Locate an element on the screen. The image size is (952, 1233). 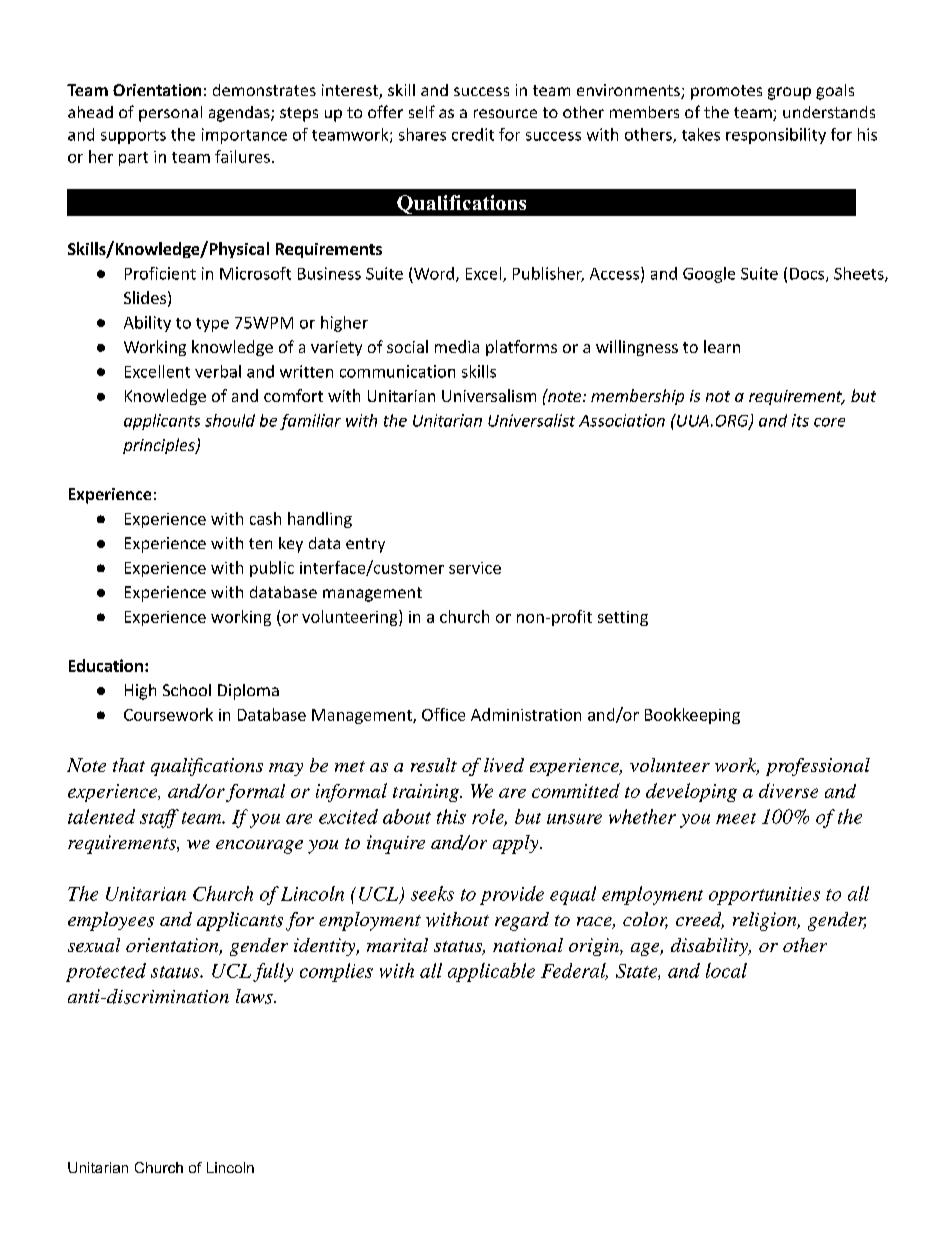
credit is located at coordinates (473, 134).
